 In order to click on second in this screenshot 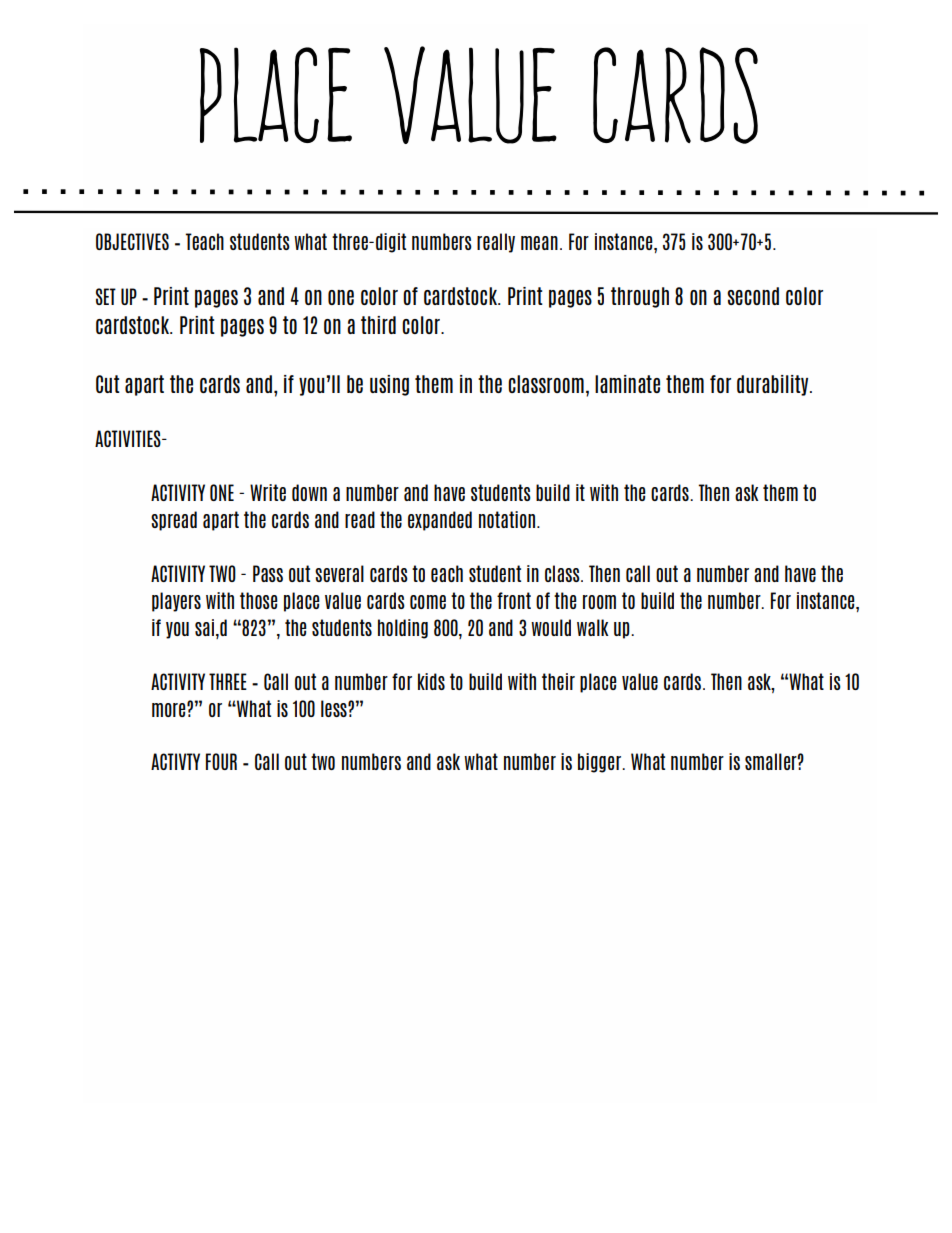, I will do `click(753, 296)`.
